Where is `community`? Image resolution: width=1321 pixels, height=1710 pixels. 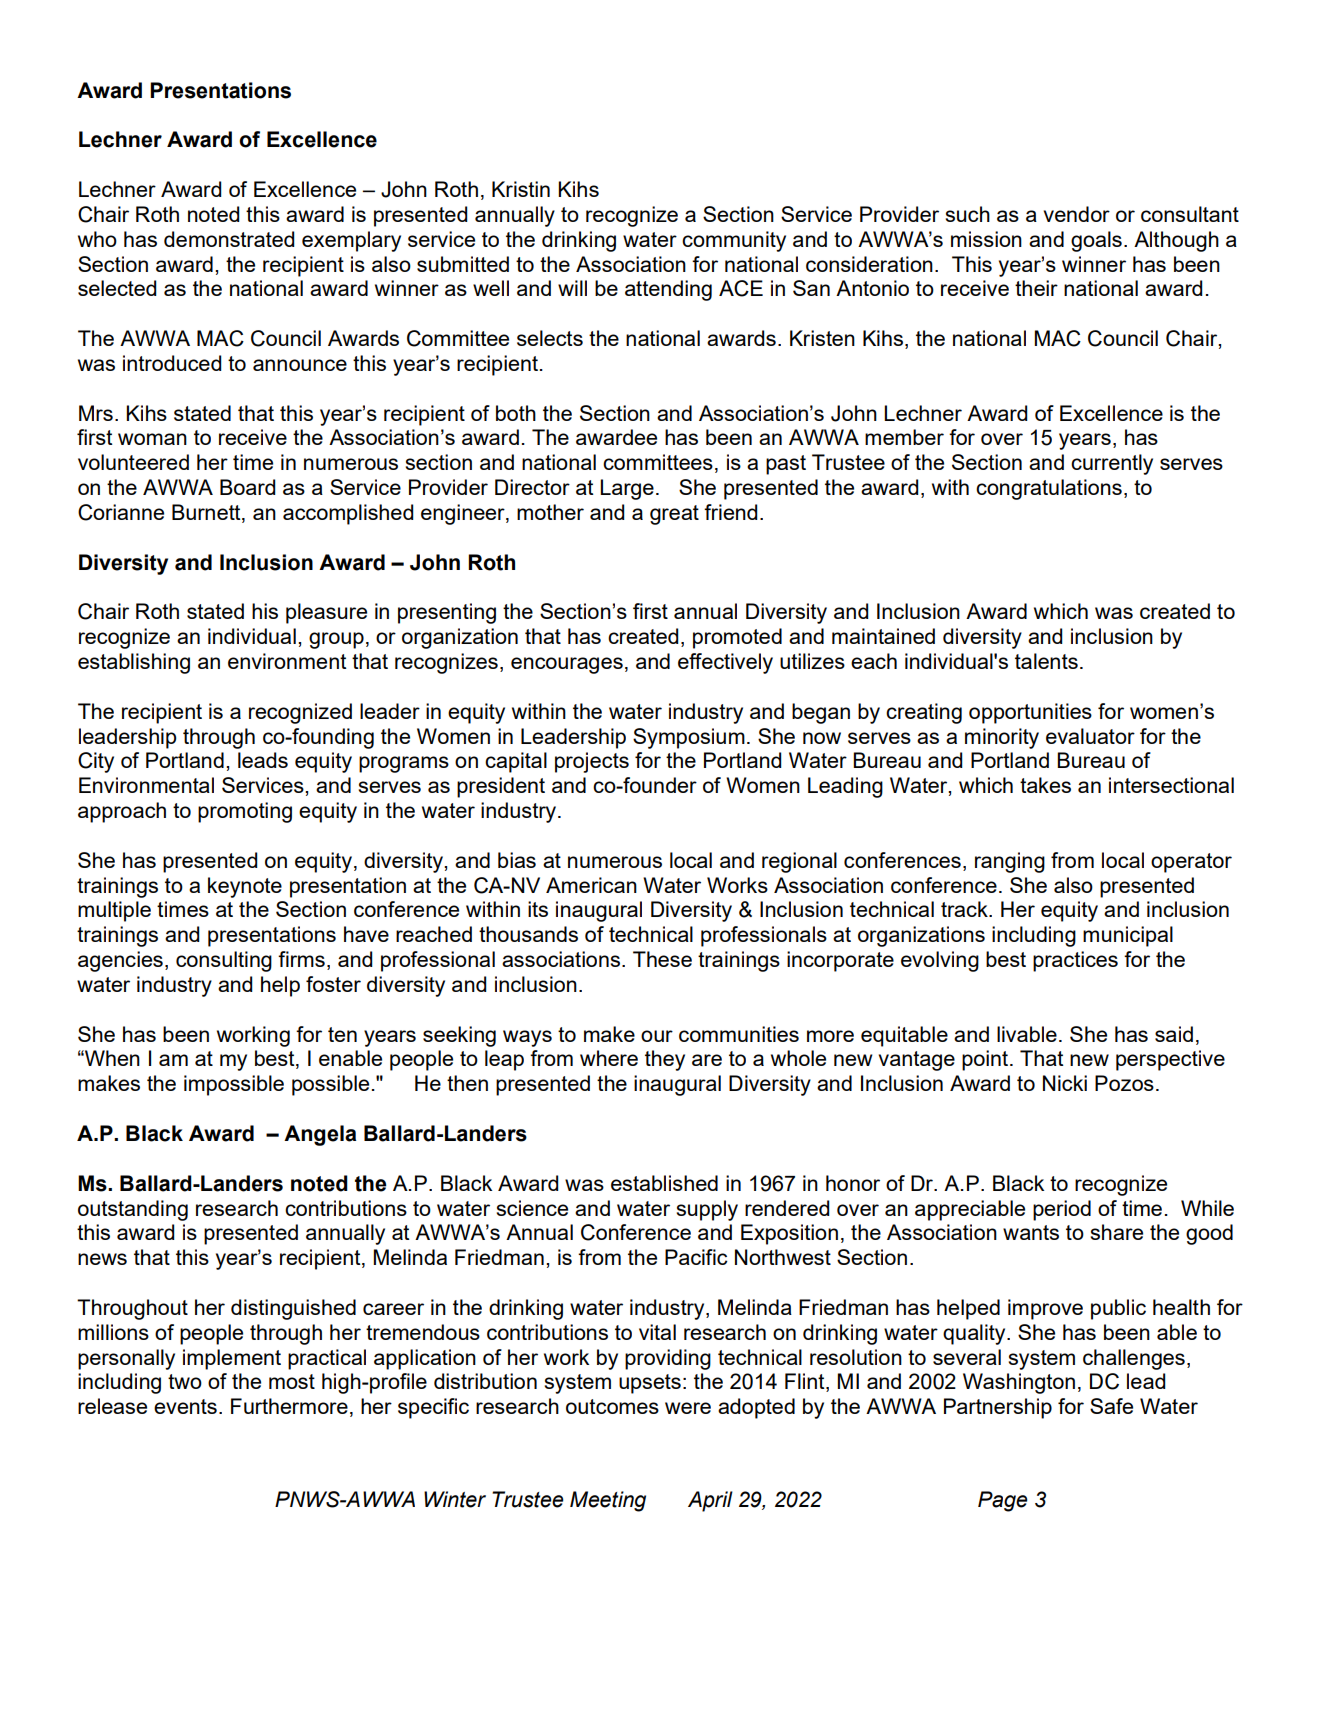
community is located at coordinates (734, 241).
